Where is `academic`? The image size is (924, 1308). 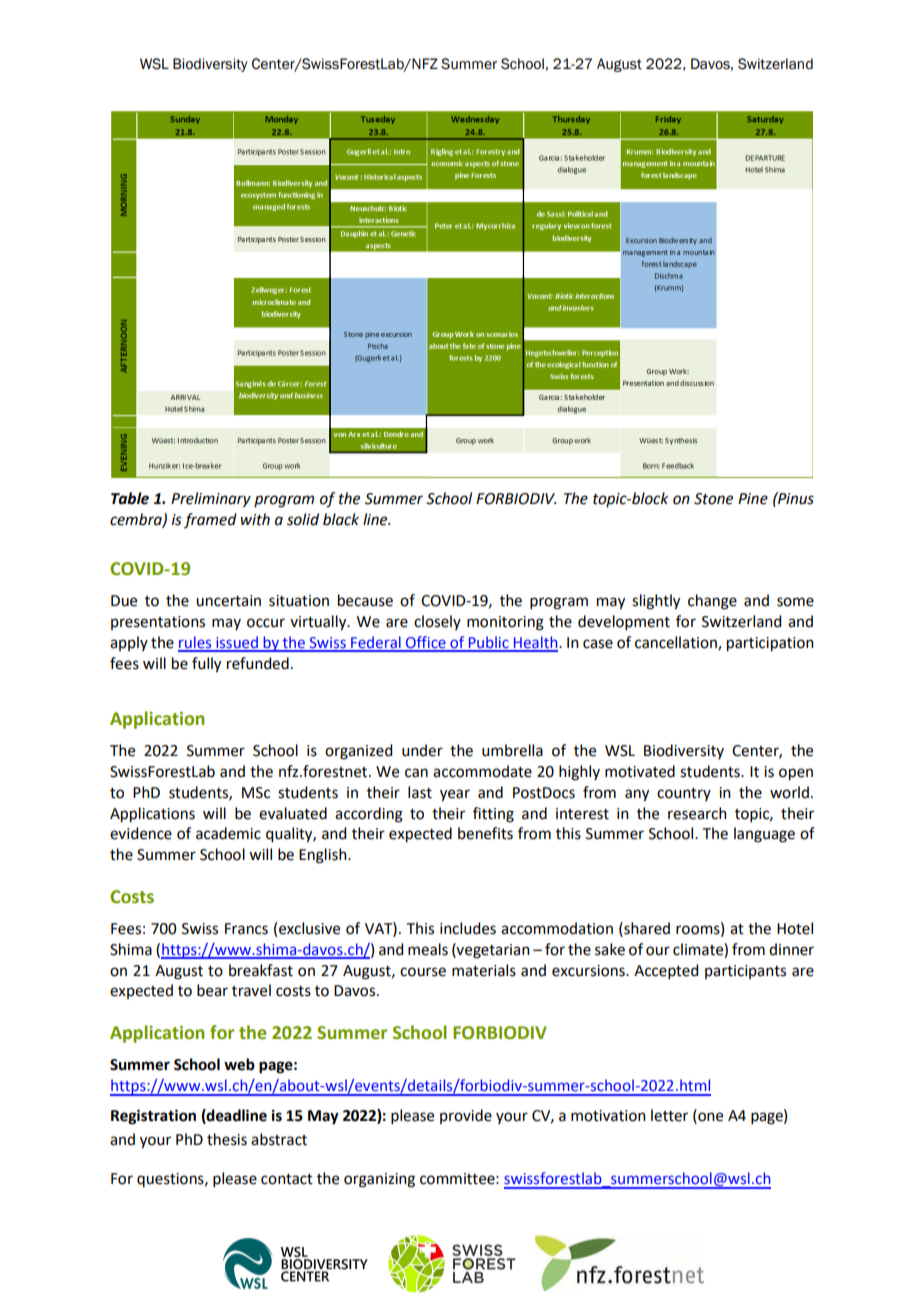
academic is located at coordinates (228, 833).
